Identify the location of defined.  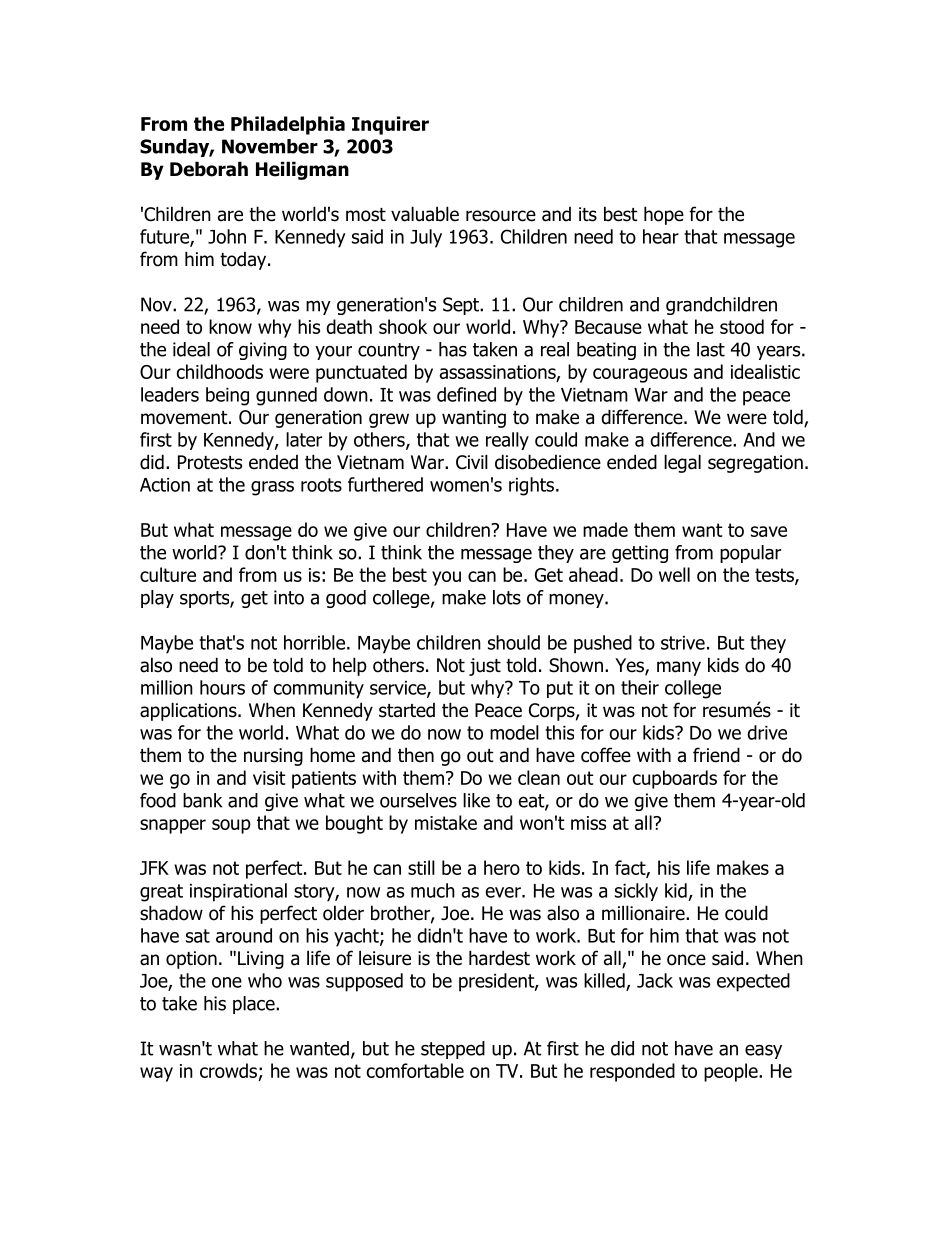
(466, 394).
